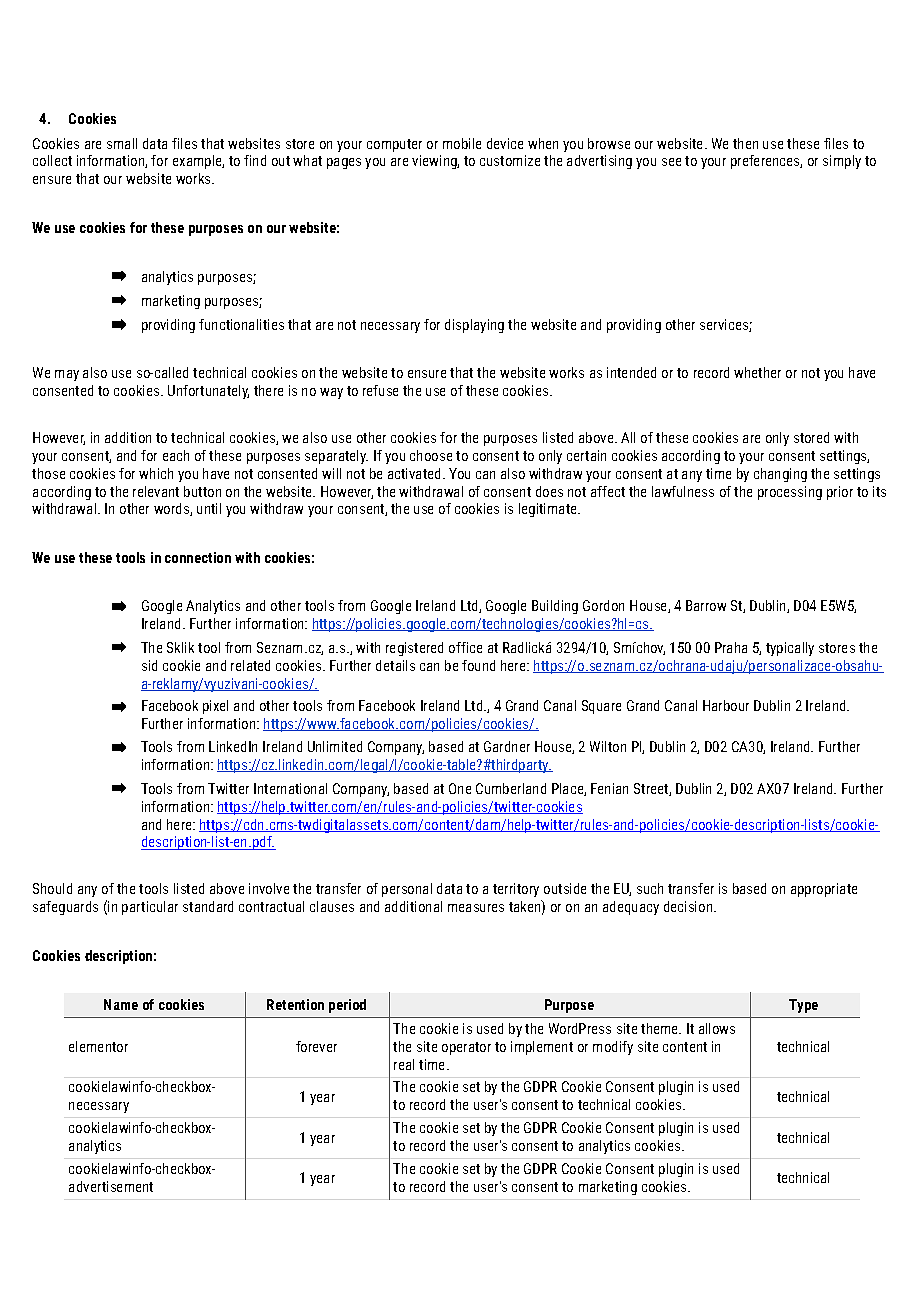 This page has width=924, height=1308. I want to click on operator, so click(466, 1048).
